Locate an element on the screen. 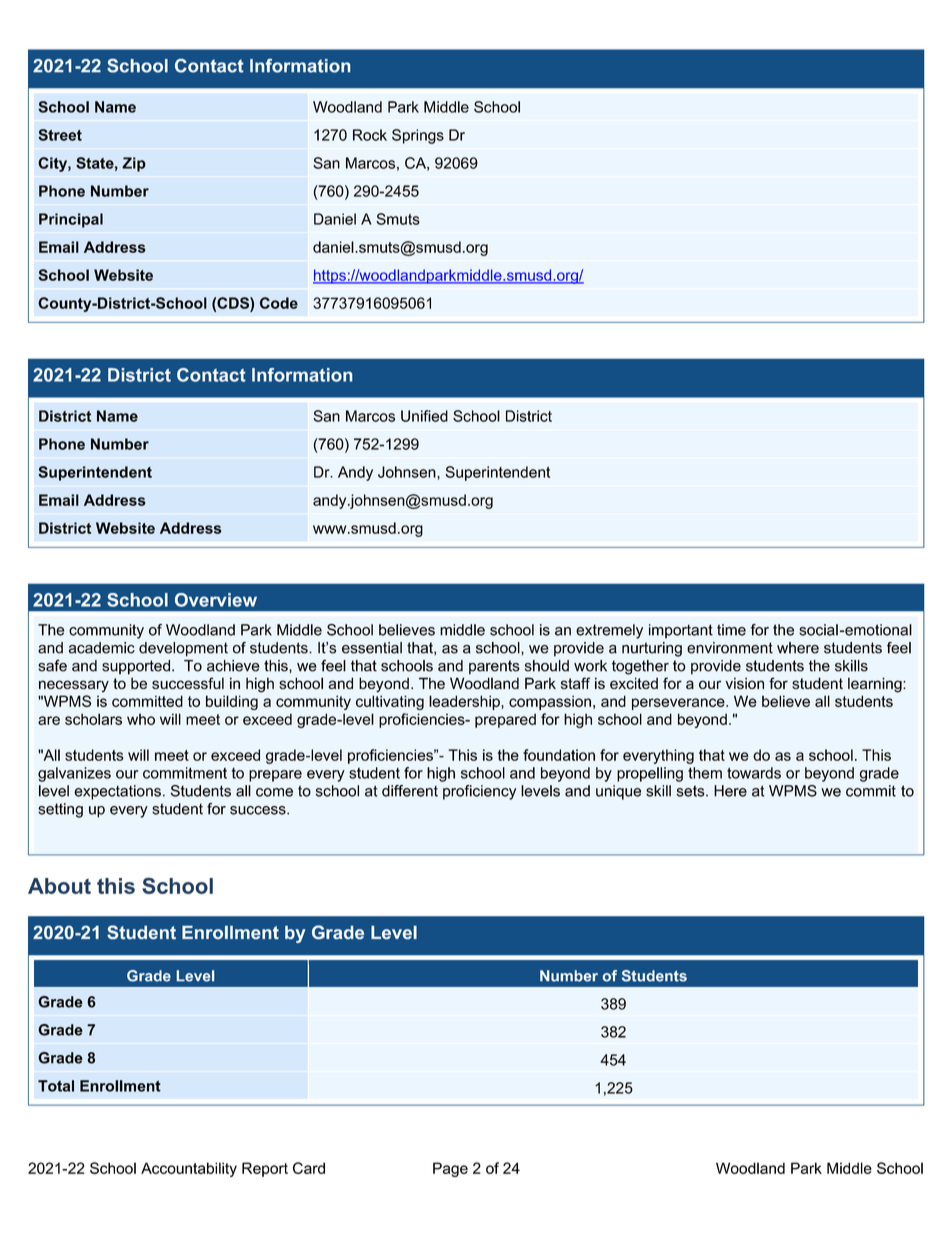 This screenshot has width=952, height=1233. supported is located at coordinates (136, 667).
